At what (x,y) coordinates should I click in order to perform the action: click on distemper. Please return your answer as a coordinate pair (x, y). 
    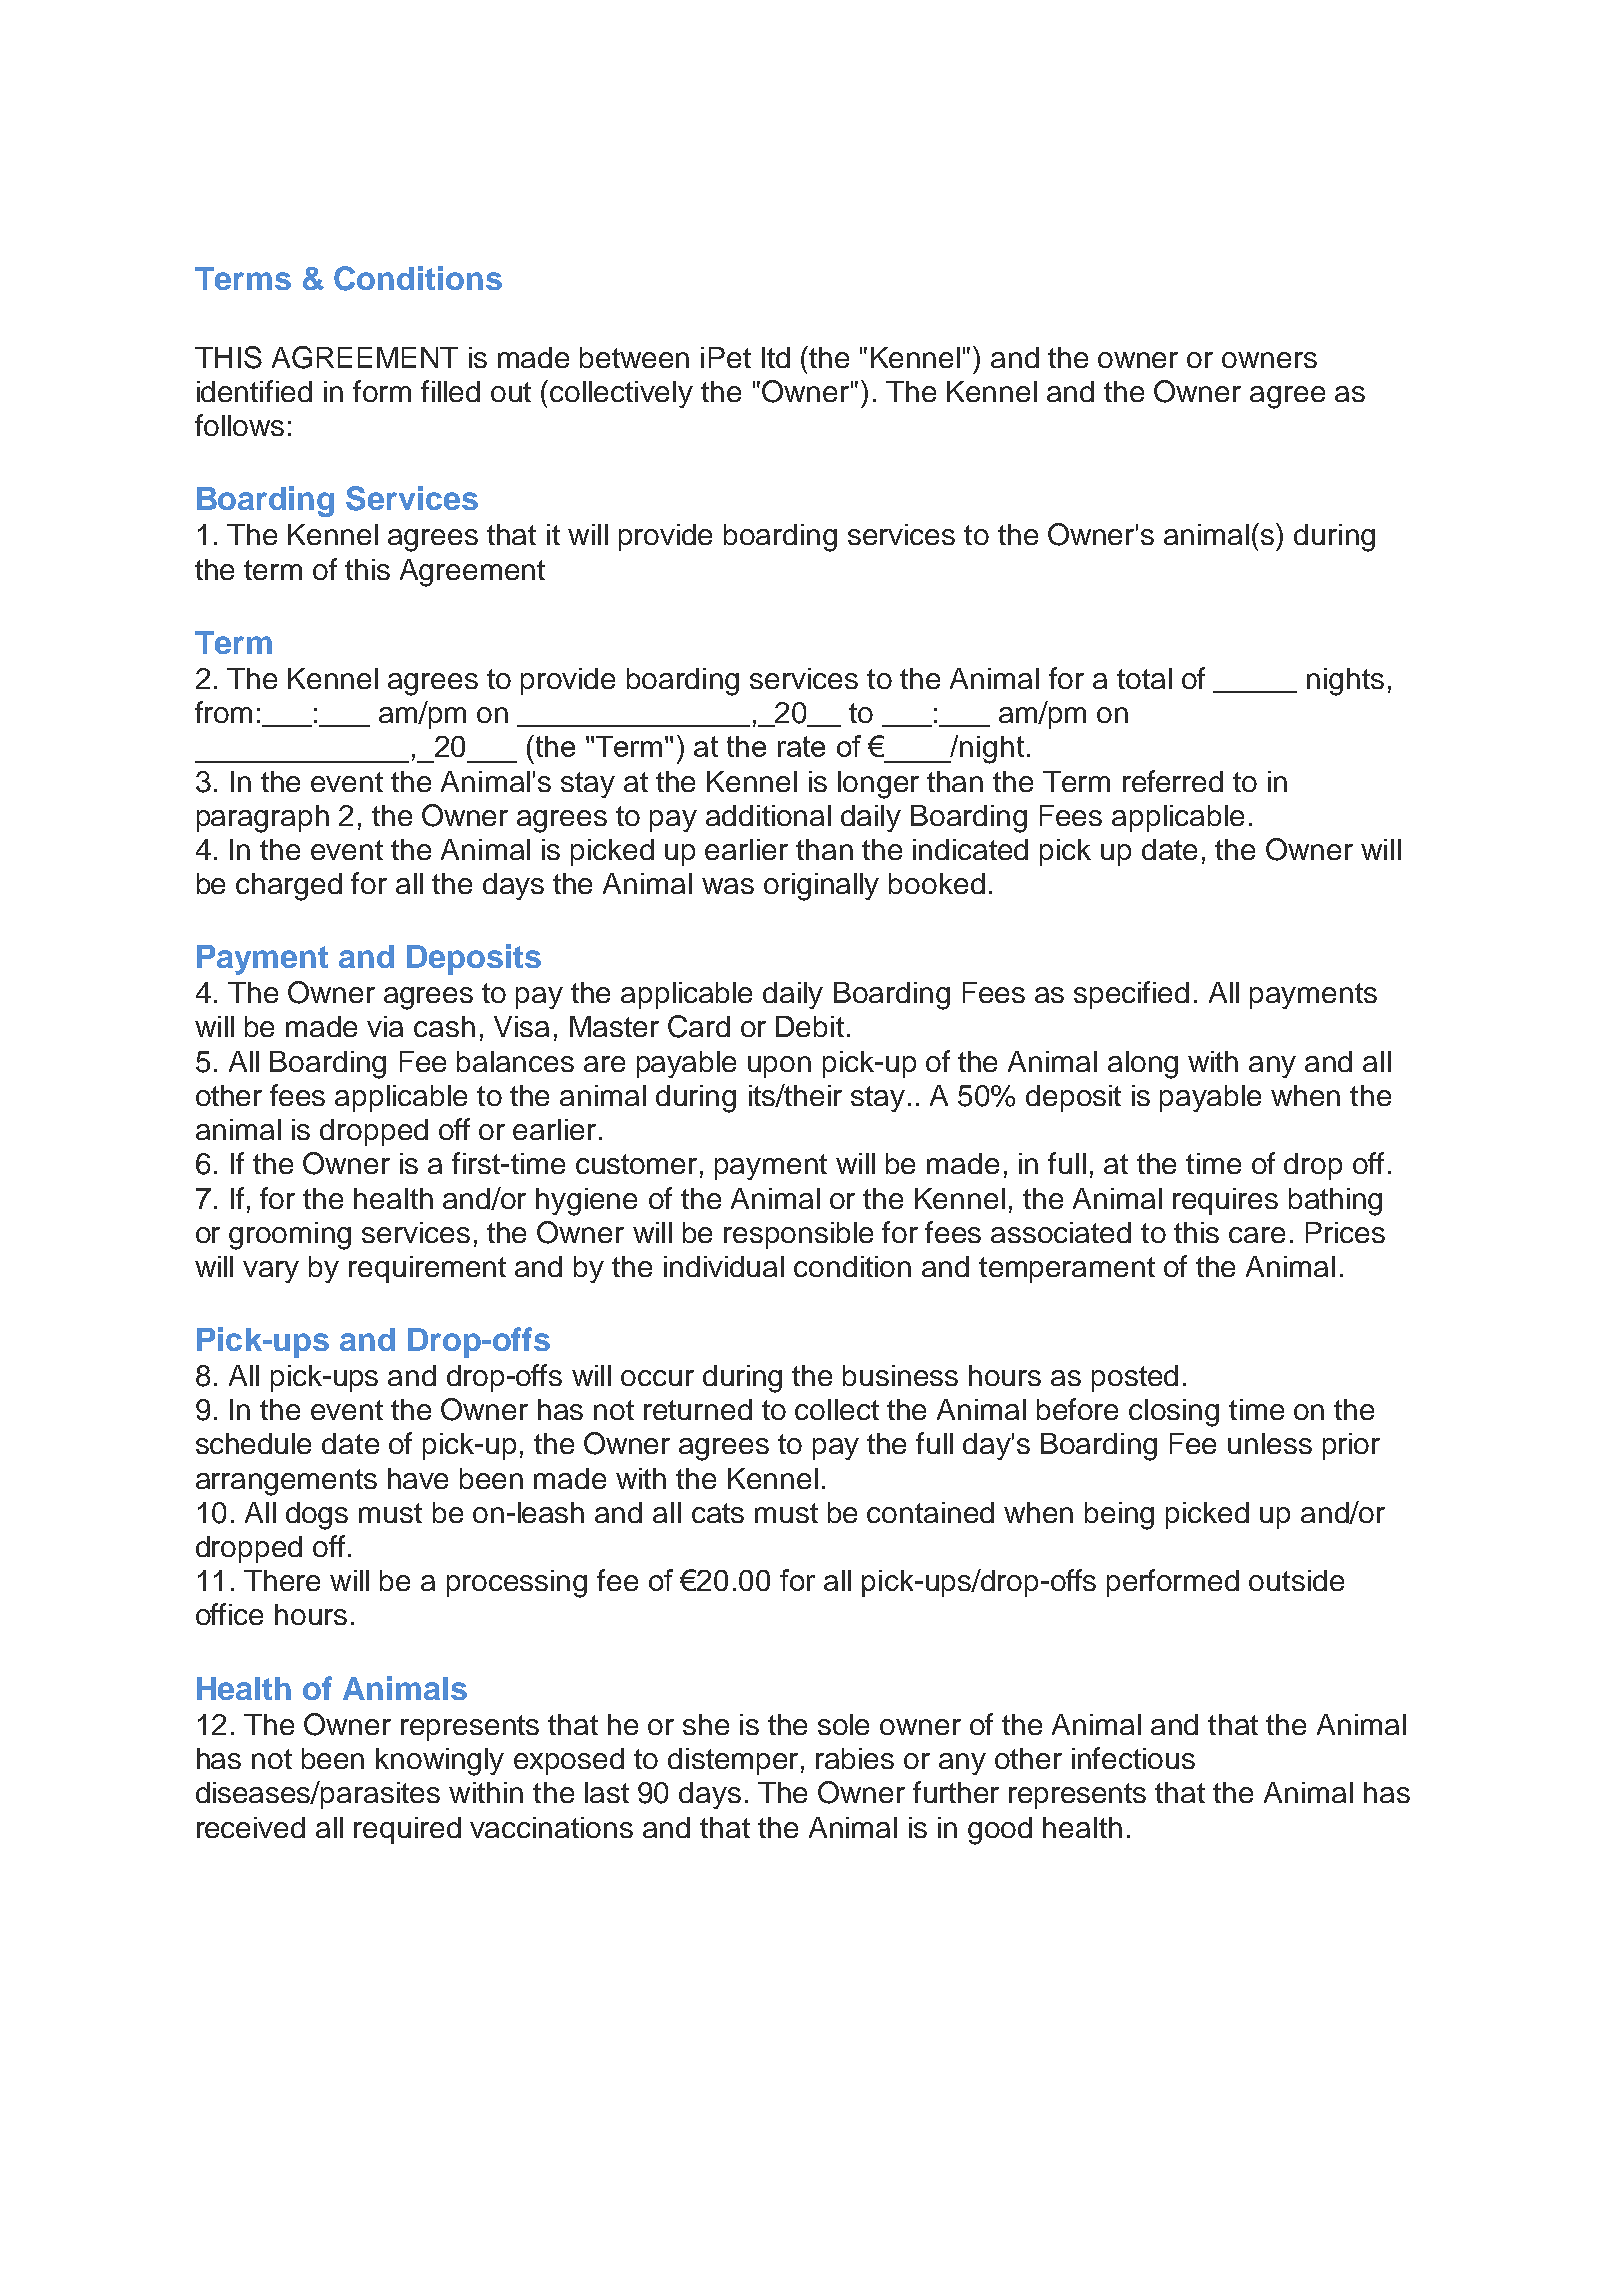
    Looking at the image, I should click on (733, 1761).
